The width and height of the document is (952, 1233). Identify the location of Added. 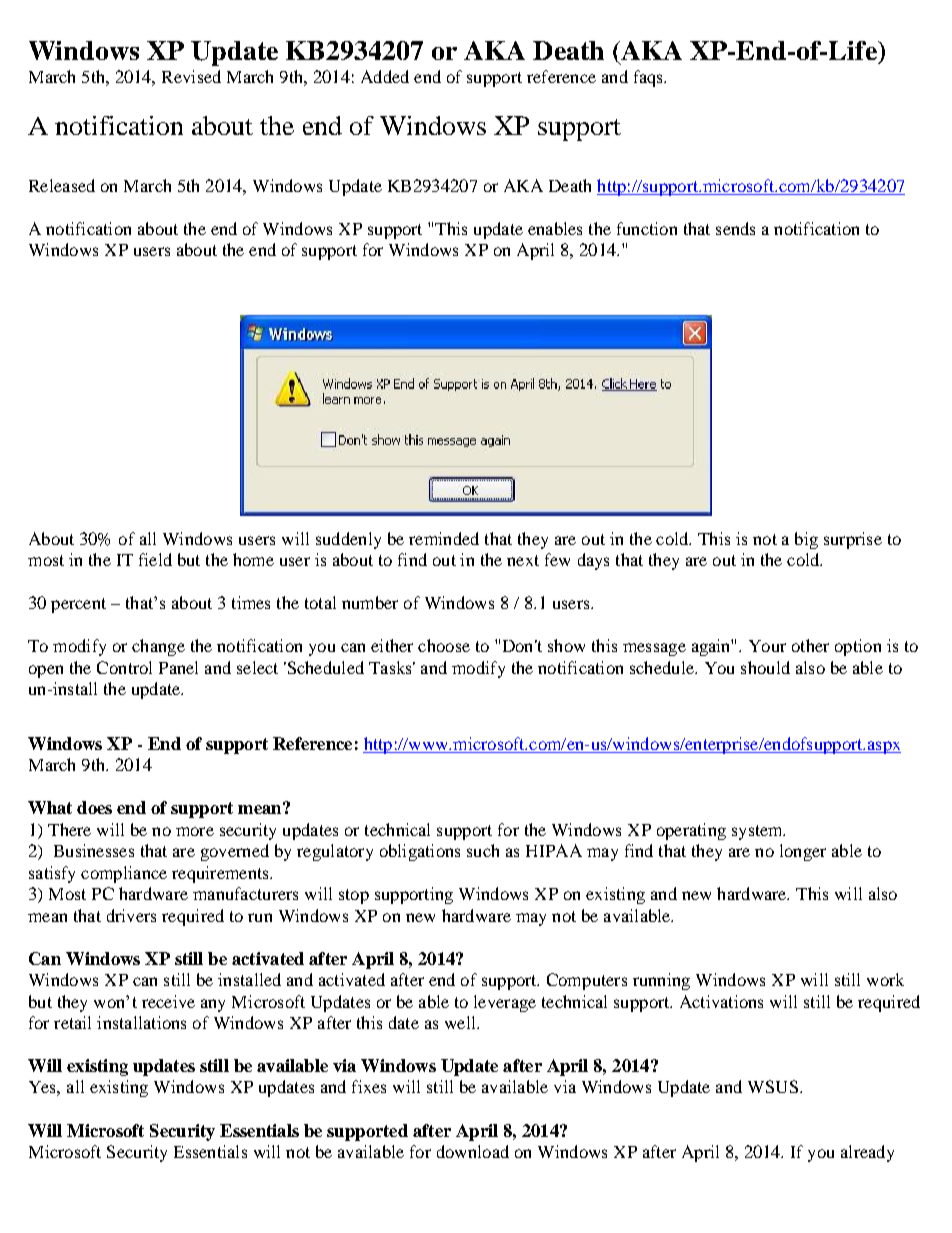
(385, 76).
